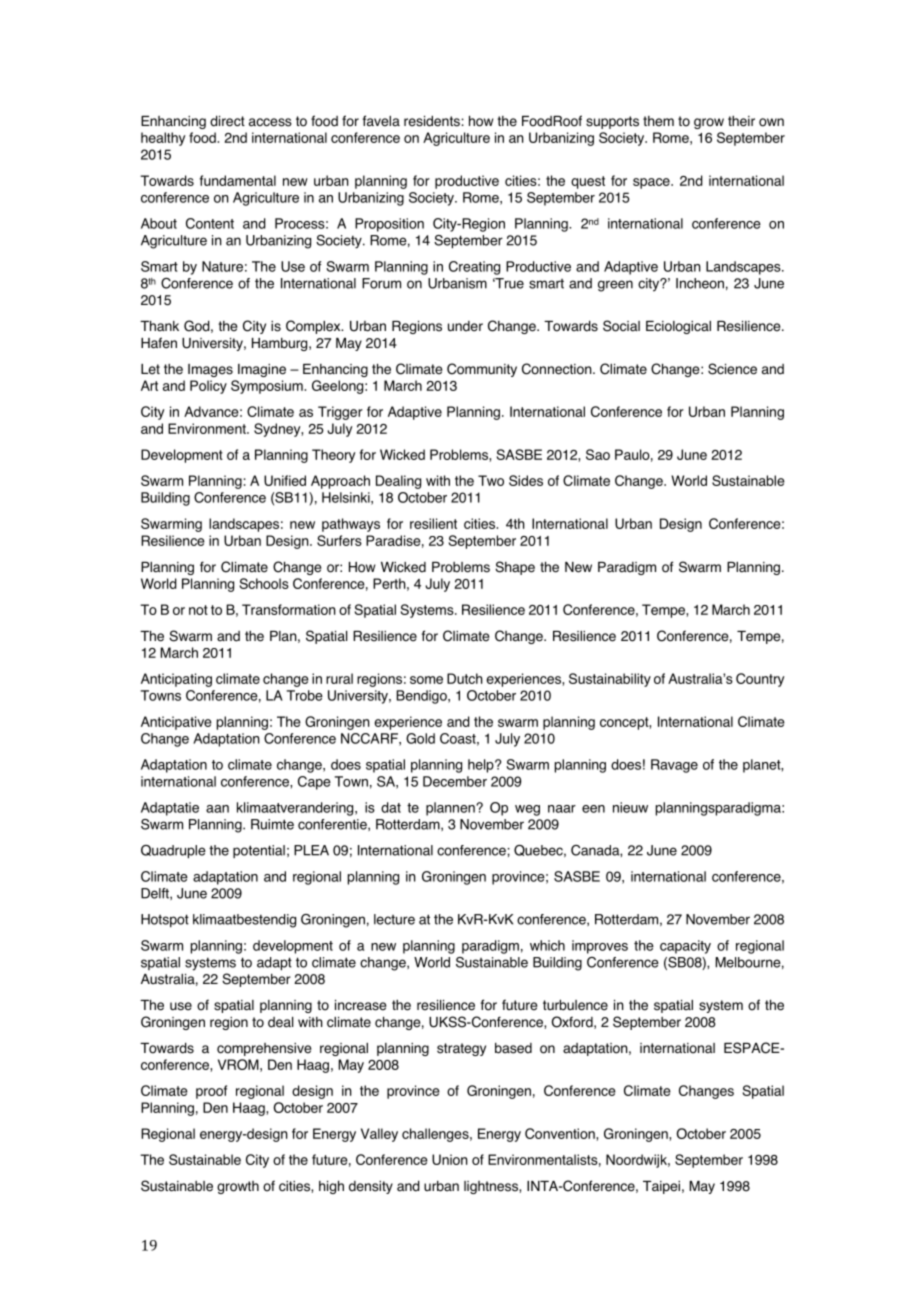 The width and height of the page is (924, 1308). What do you see at coordinates (598, 454) in the page?
I see `Sao` at bounding box center [598, 454].
